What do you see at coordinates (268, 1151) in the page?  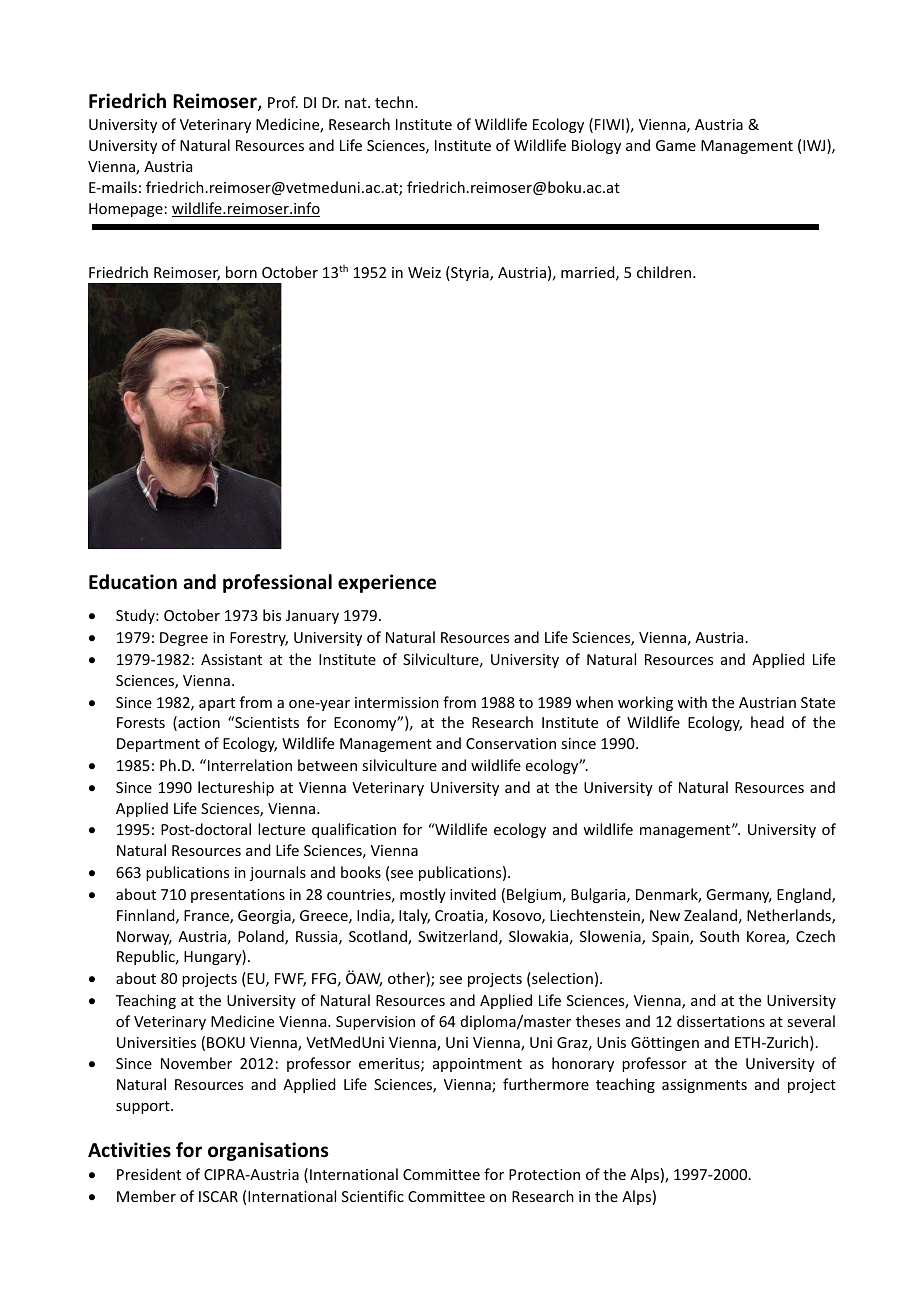 I see `organisations` at bounding box center [268, 1151].
